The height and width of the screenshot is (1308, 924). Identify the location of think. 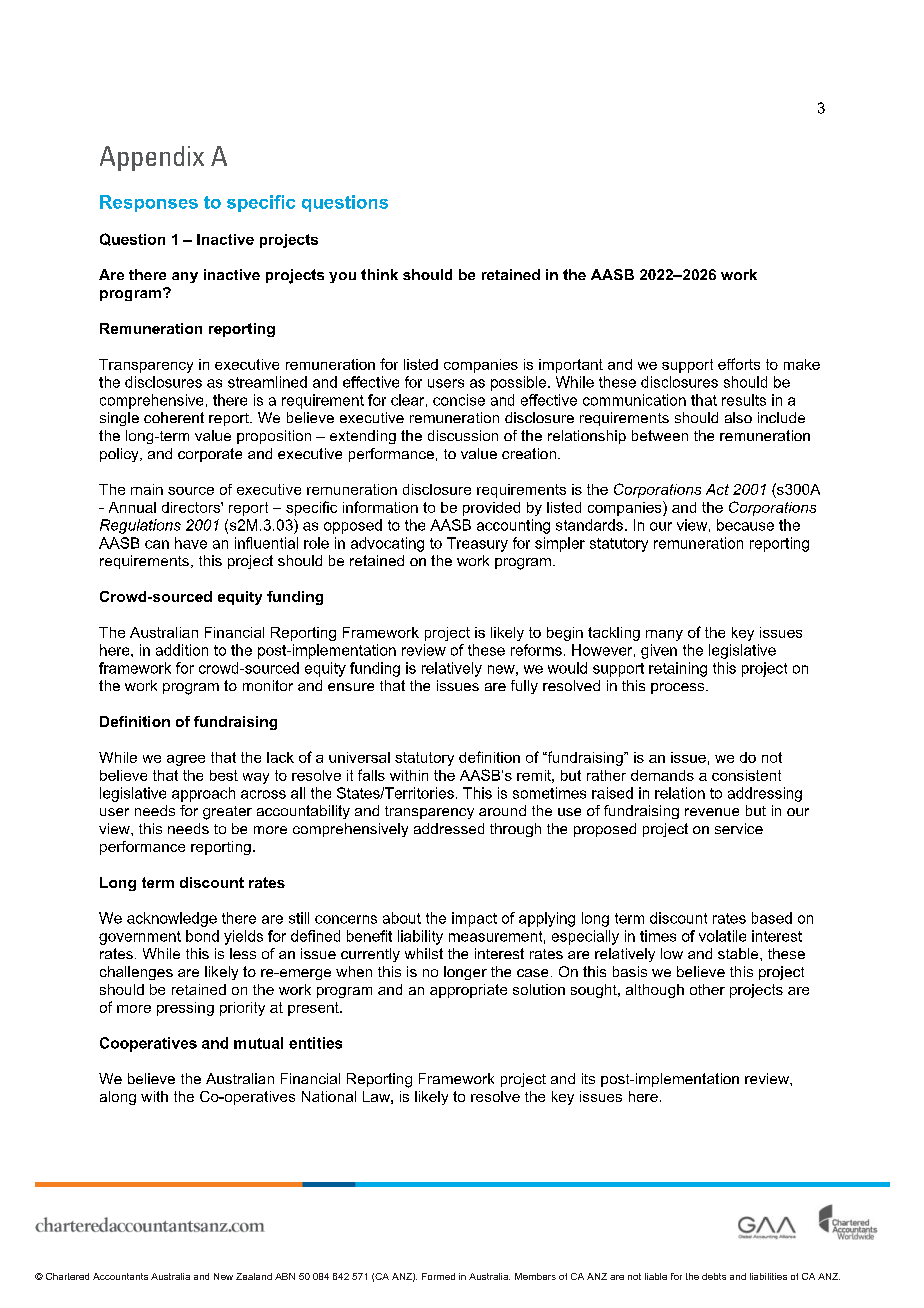
(379, 274).
